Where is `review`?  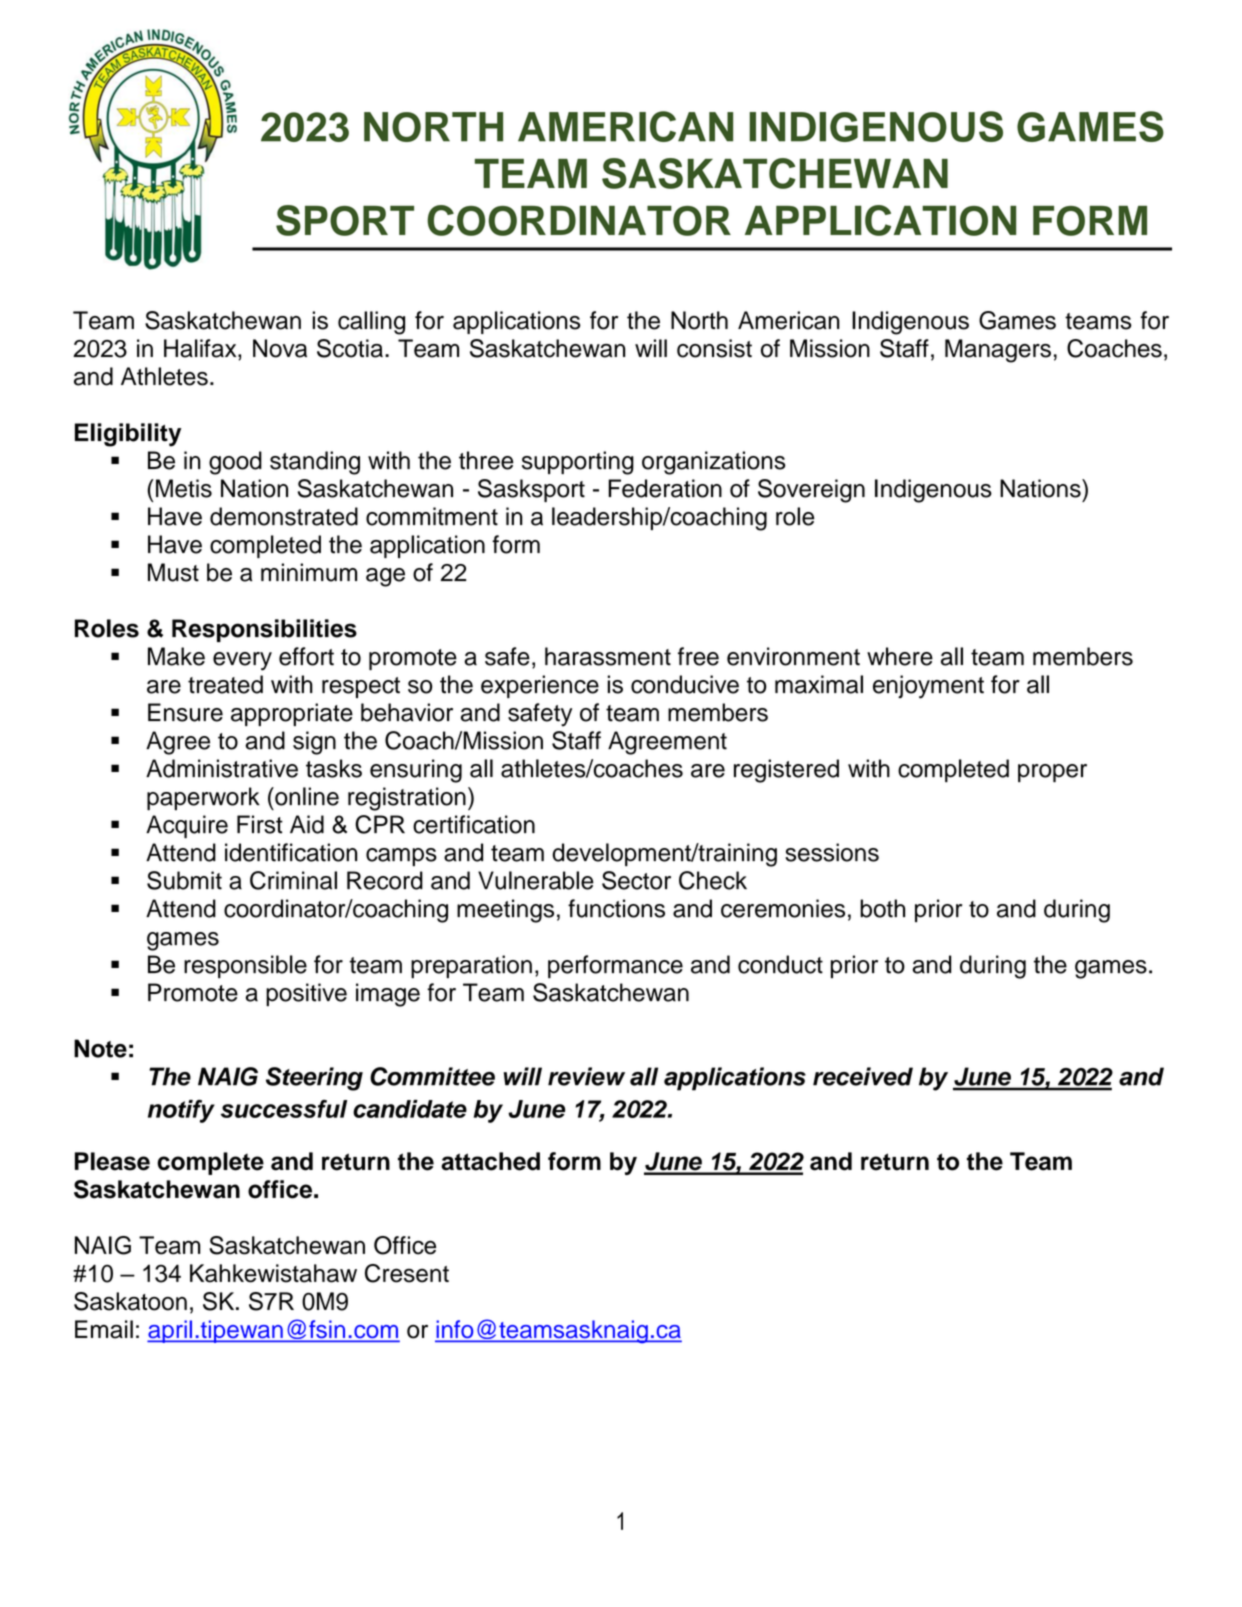 review is located at coordinates (586, 1076).
